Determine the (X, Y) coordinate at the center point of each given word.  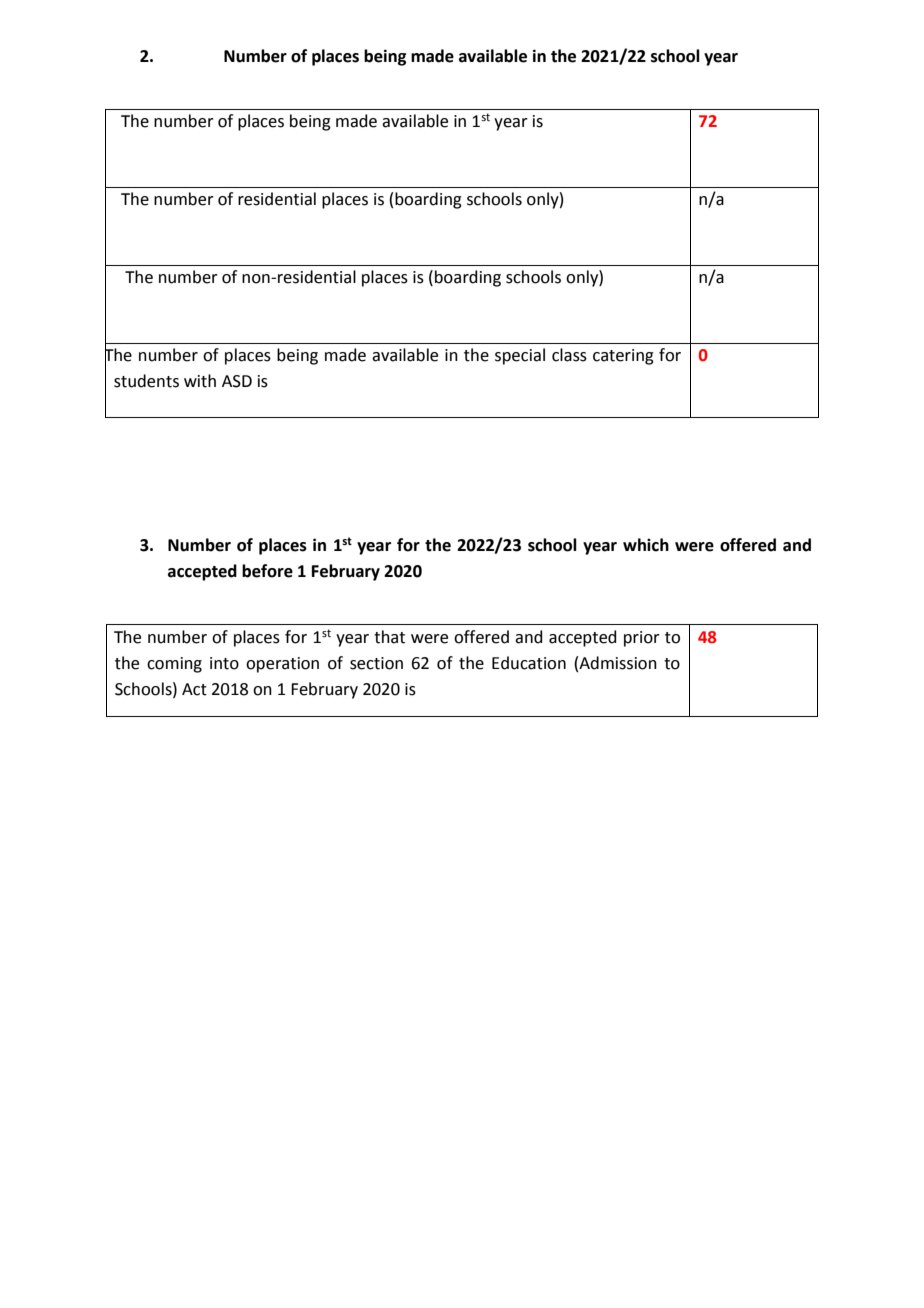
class (569, 355)
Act (194, 689)
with (200, 381)
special (520, 356)
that (389, 637)
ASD (237, 381)
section (376, 663)
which (646, 545)
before (267, 571)
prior (642, 639)
